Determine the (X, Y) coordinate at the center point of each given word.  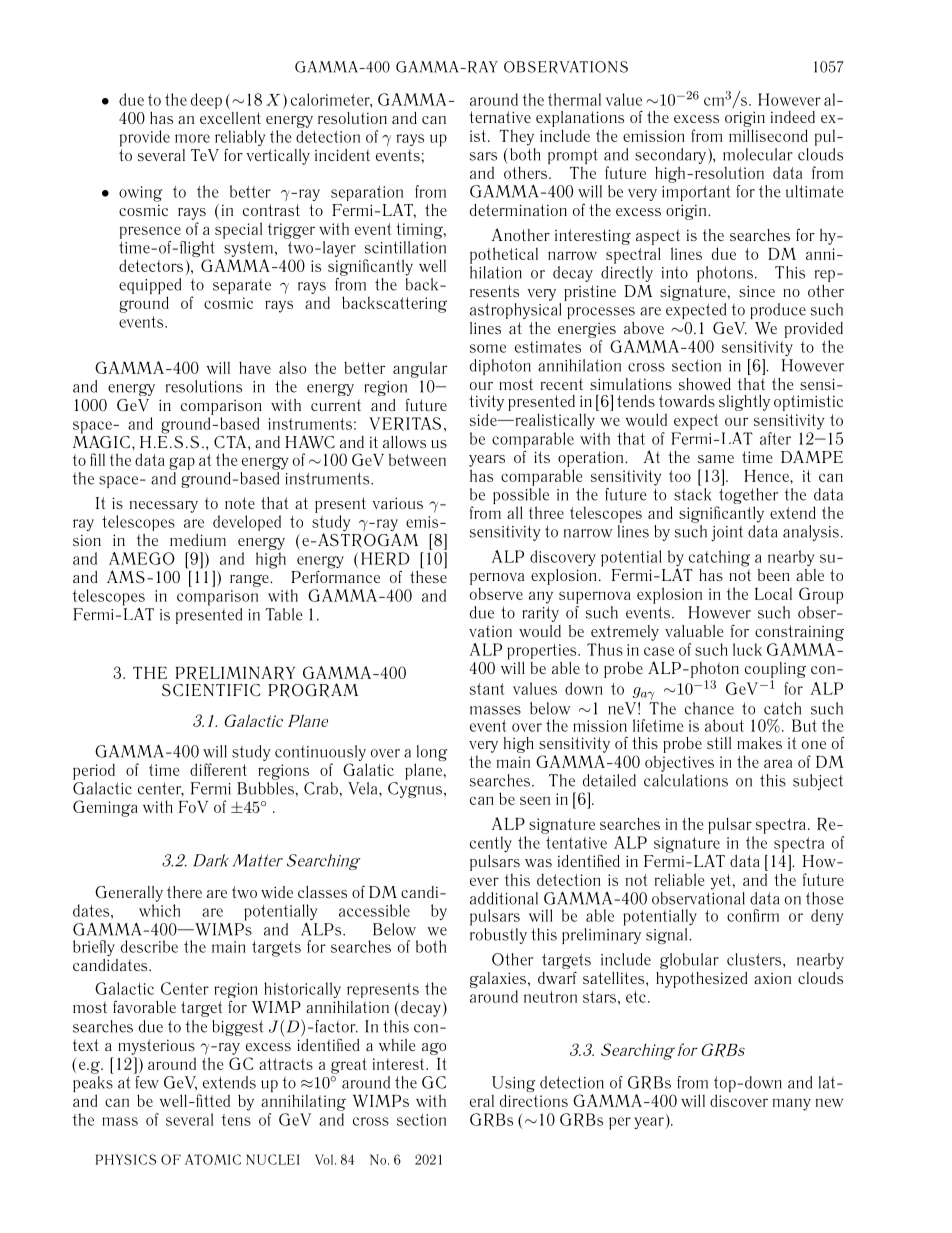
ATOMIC (213, 1159)
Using (513, 1085)
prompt (573, 156)
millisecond (768, 135)
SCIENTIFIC (211, 690)
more (192, 138)
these (428, 575)
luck (747, 649)
